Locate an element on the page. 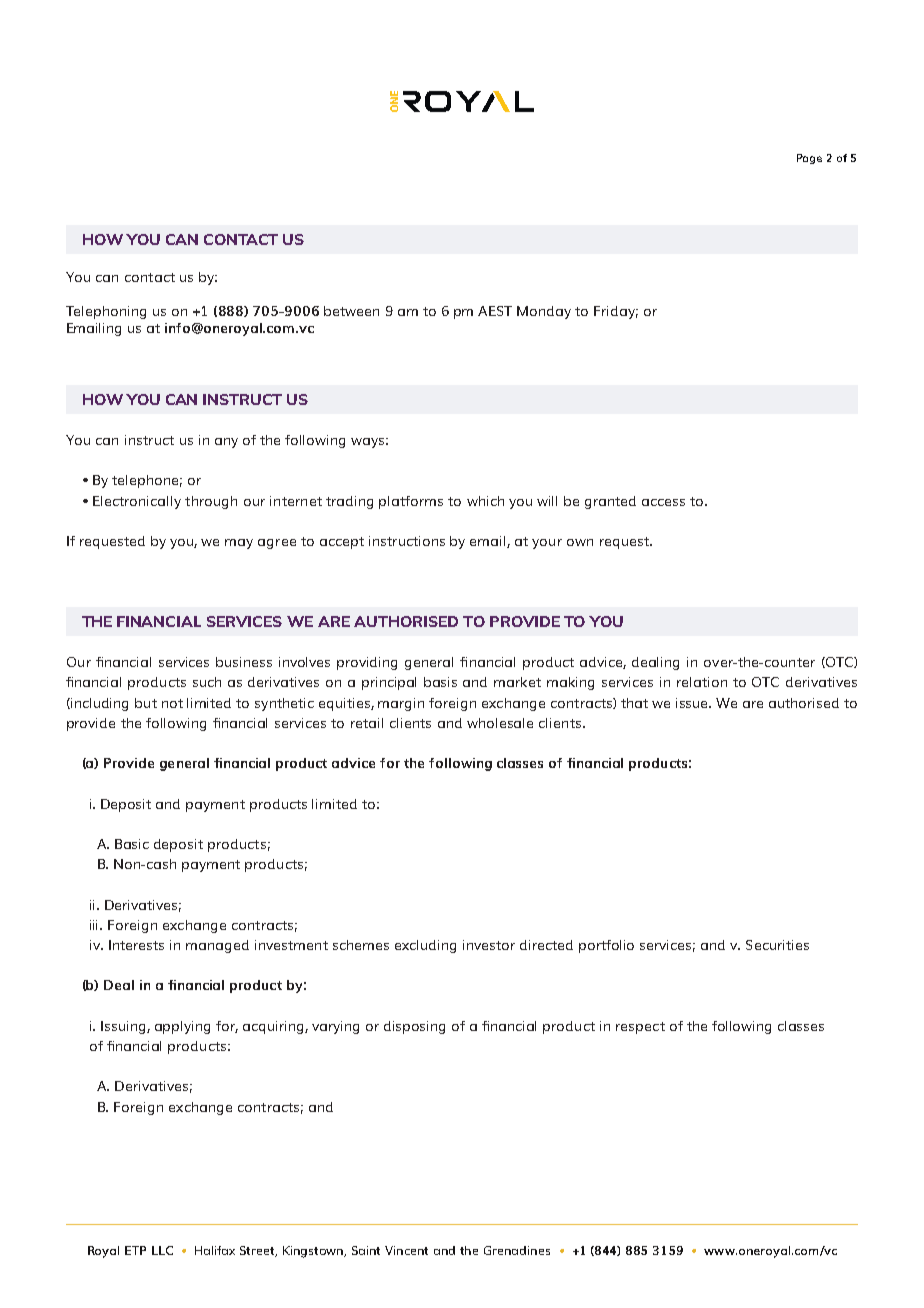 The width and height of the image is (924, 1308). relation is located at coordinates (702, 682).
